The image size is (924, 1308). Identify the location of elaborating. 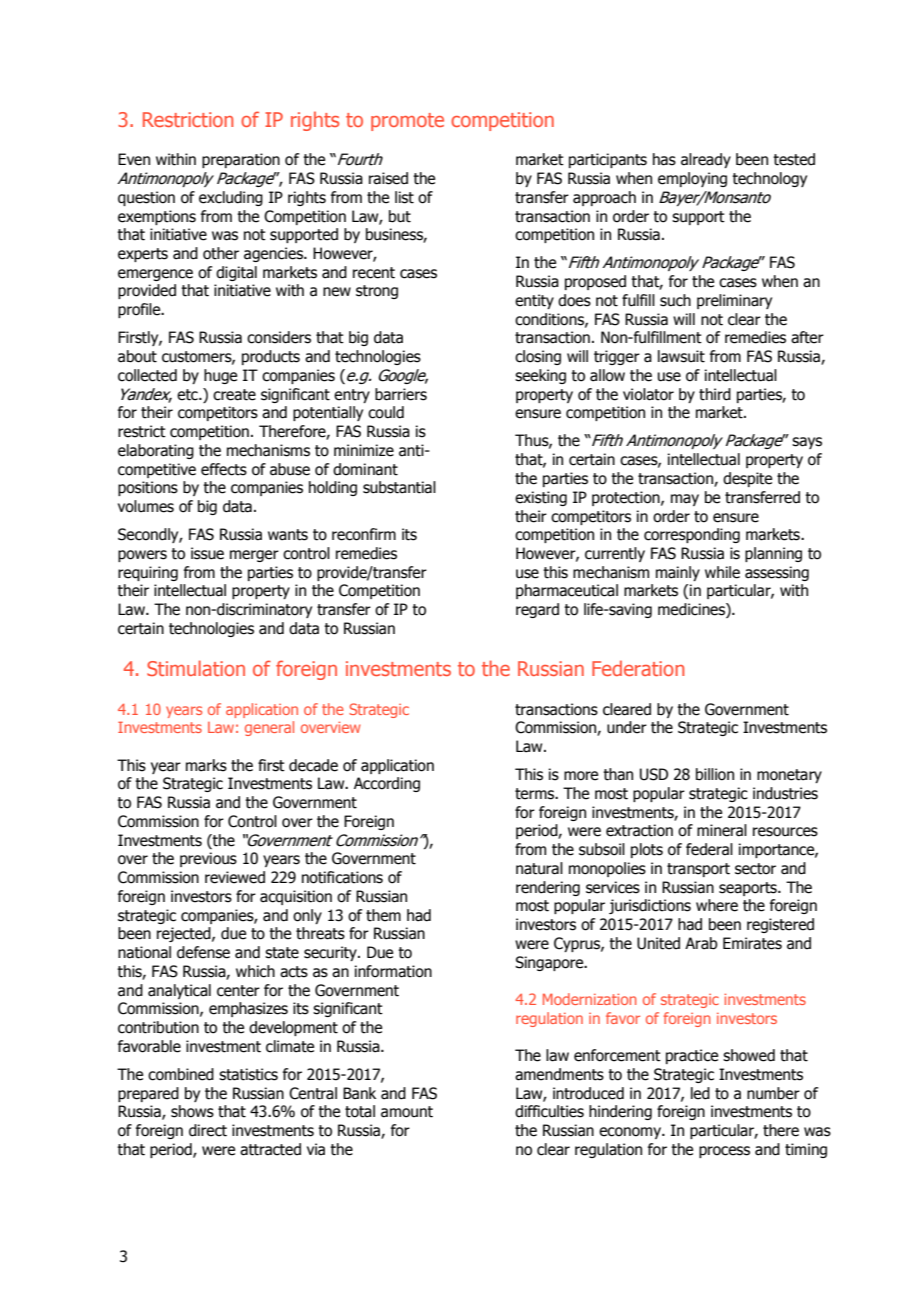
(156, 451).
